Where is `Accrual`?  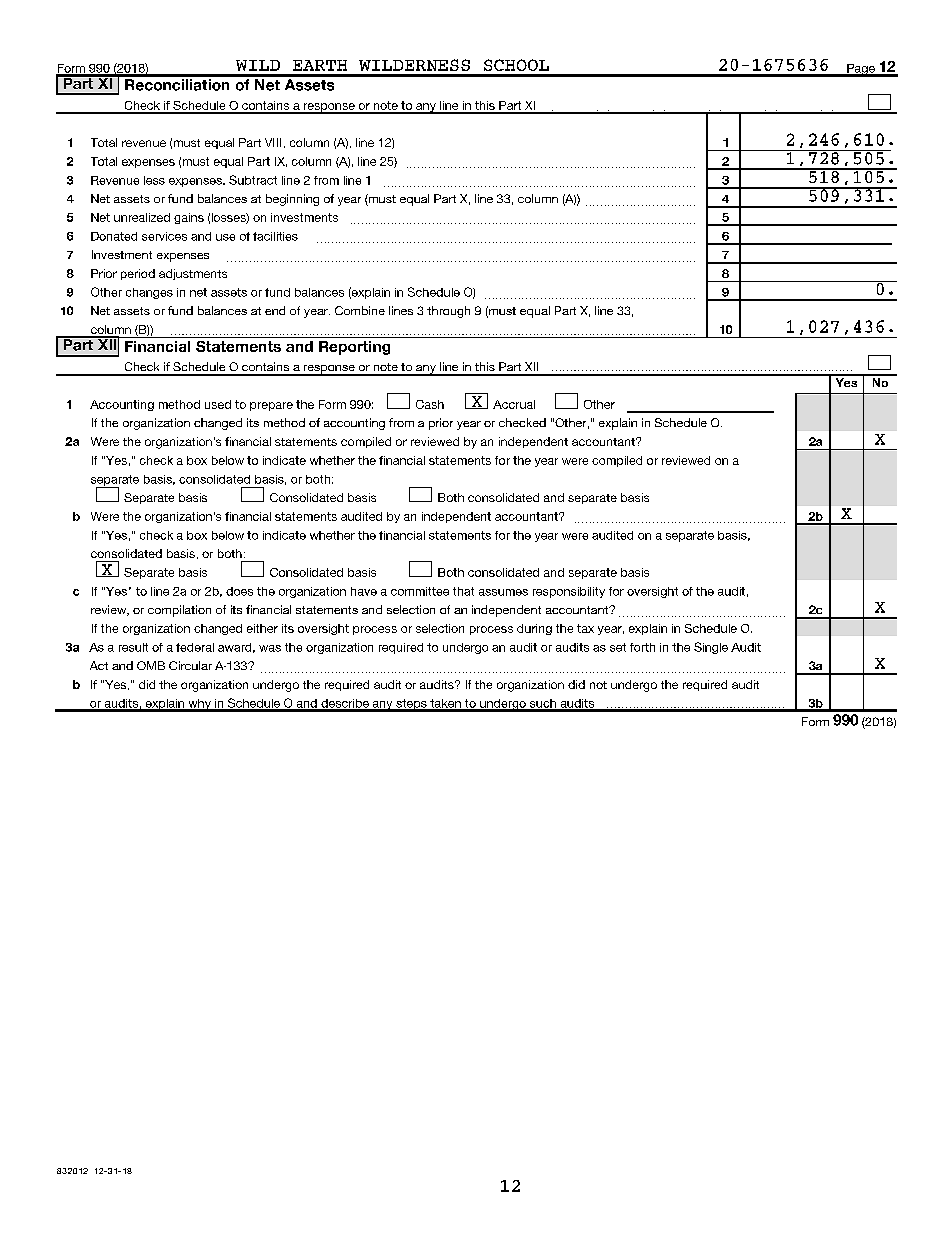 Accrual is located at coordinates (514, 404).
